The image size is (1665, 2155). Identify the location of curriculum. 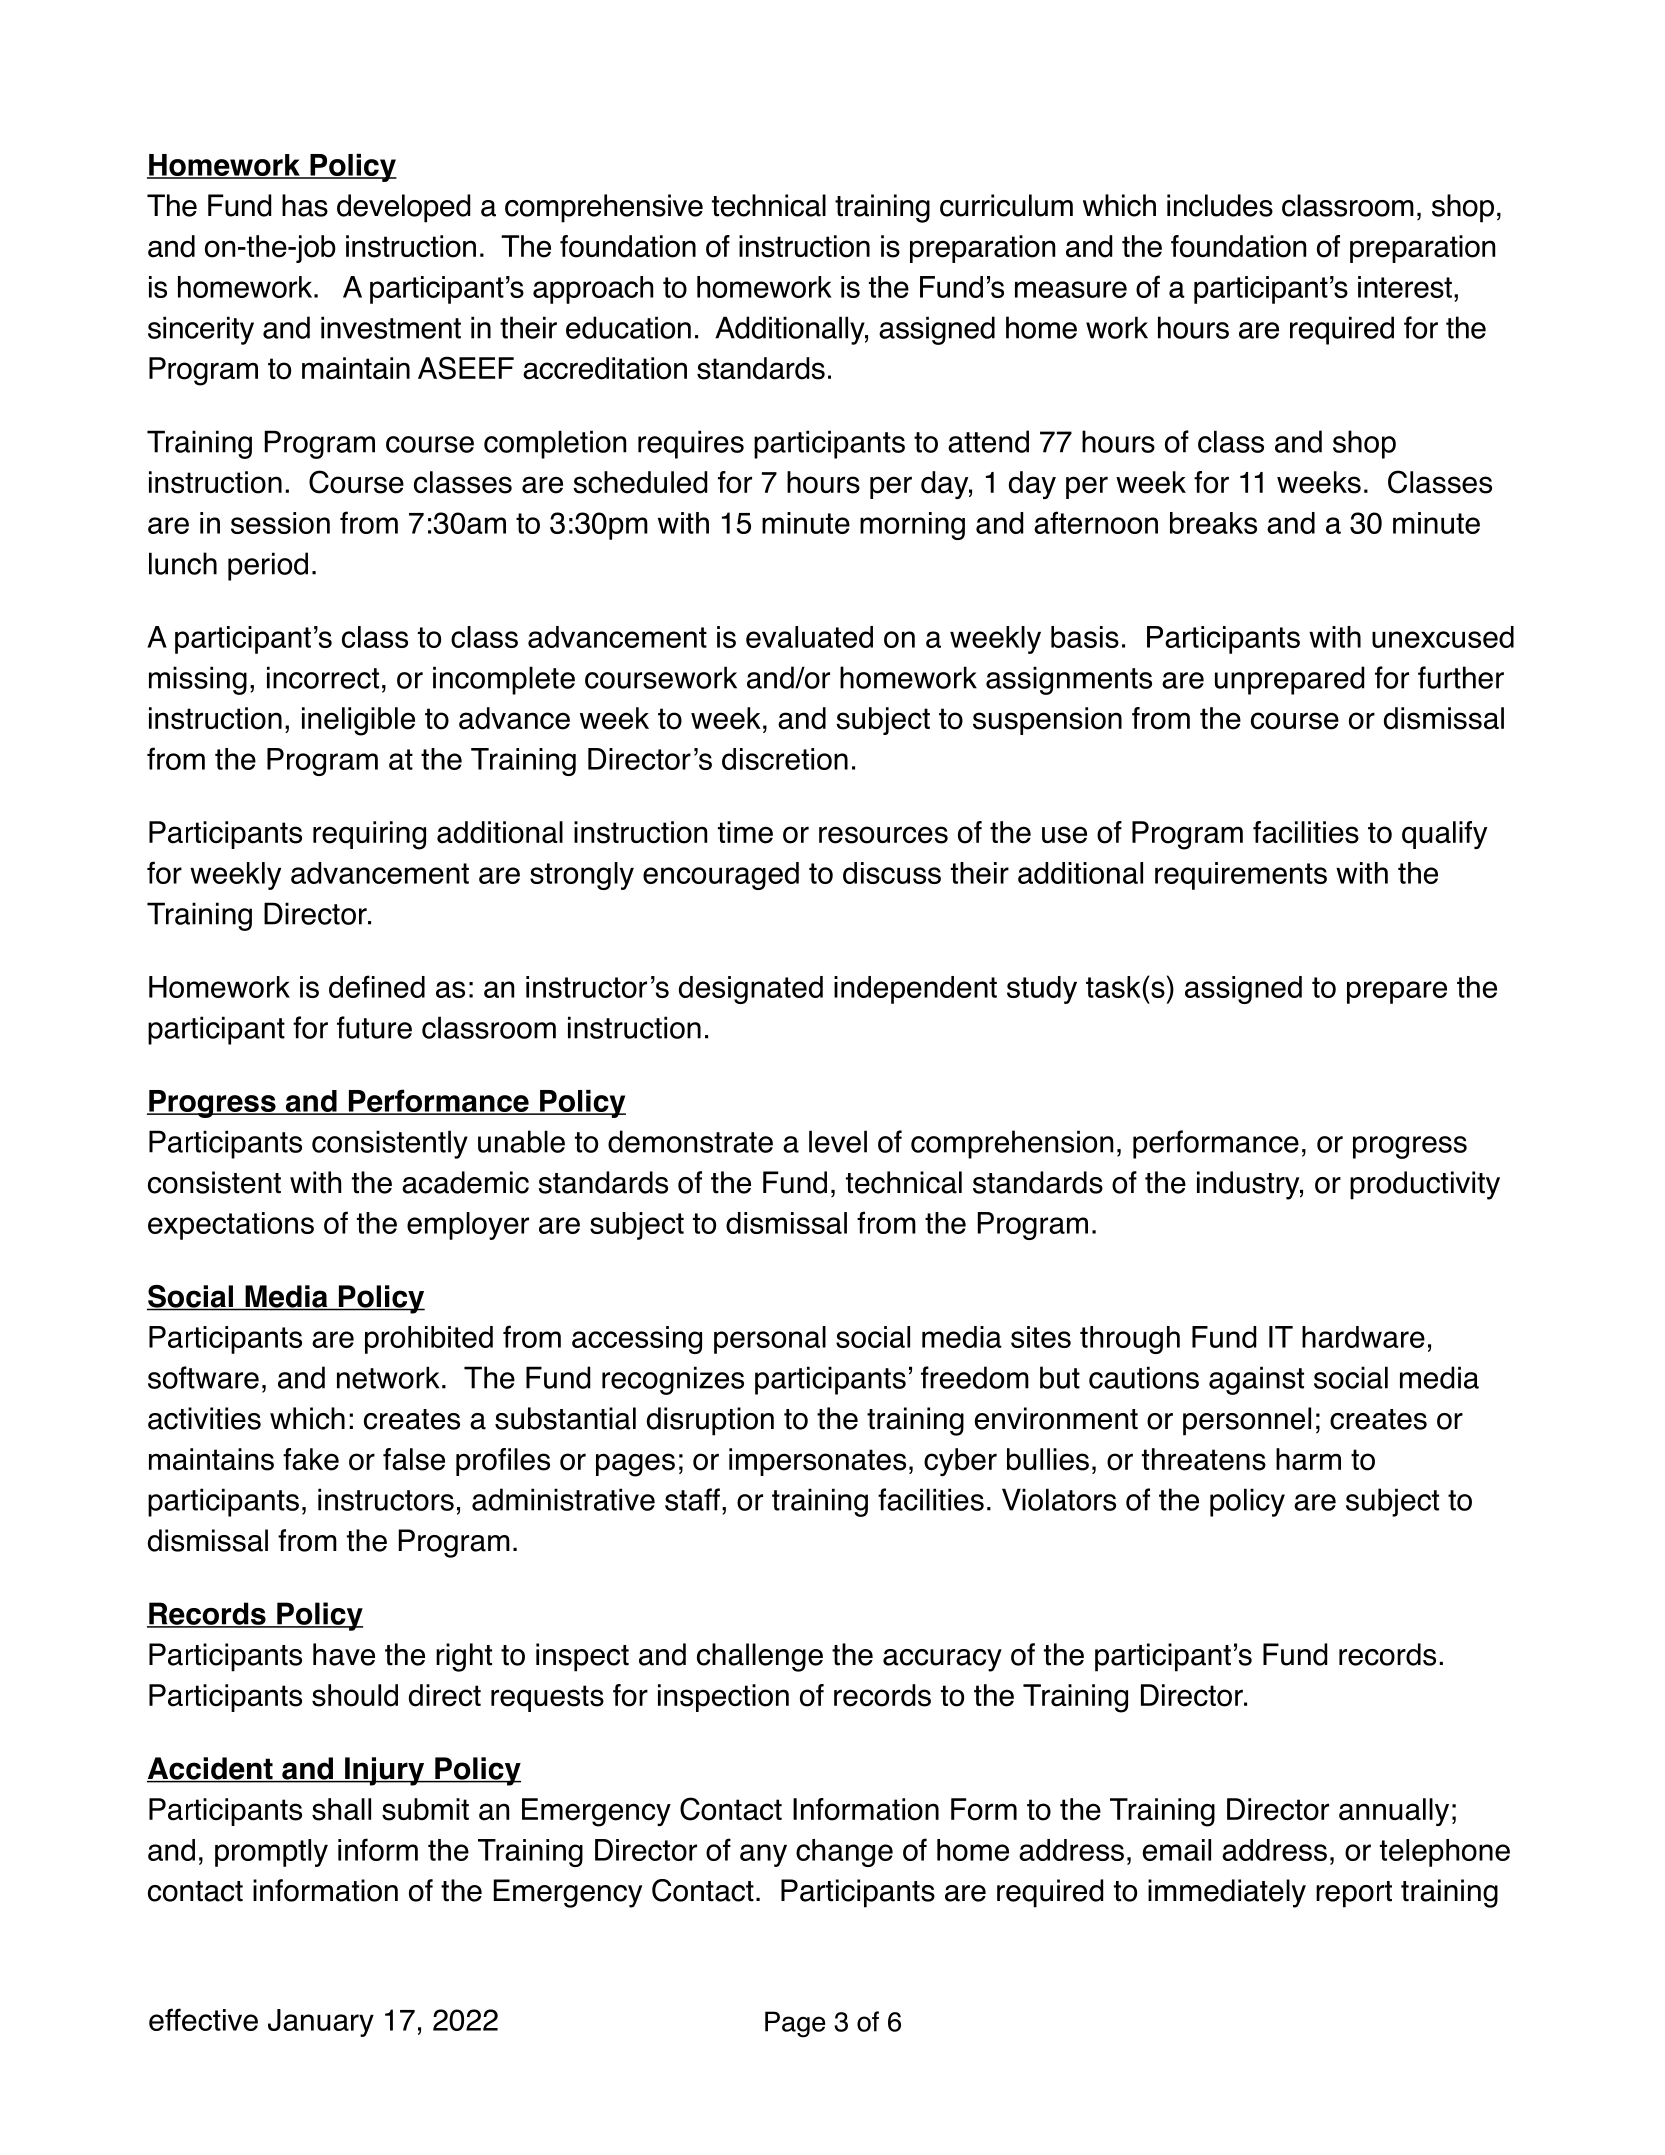
(1006, 205).
